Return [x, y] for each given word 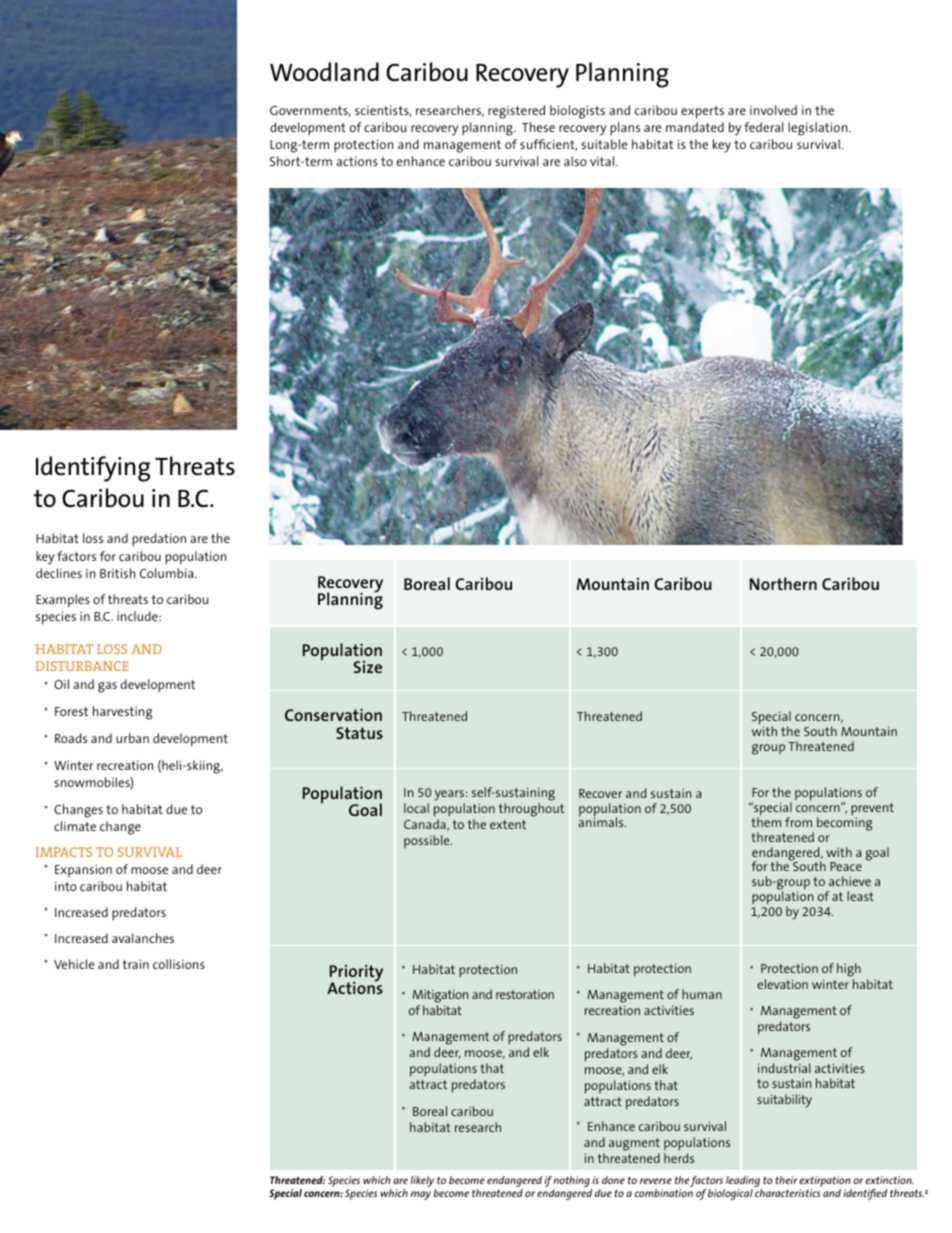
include [138, 616]
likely [423, 1183]
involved [773, 110]
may [421, 1195]
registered [516, 112]
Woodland [324, 71]
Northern [783, 583]
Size [368, 667]
